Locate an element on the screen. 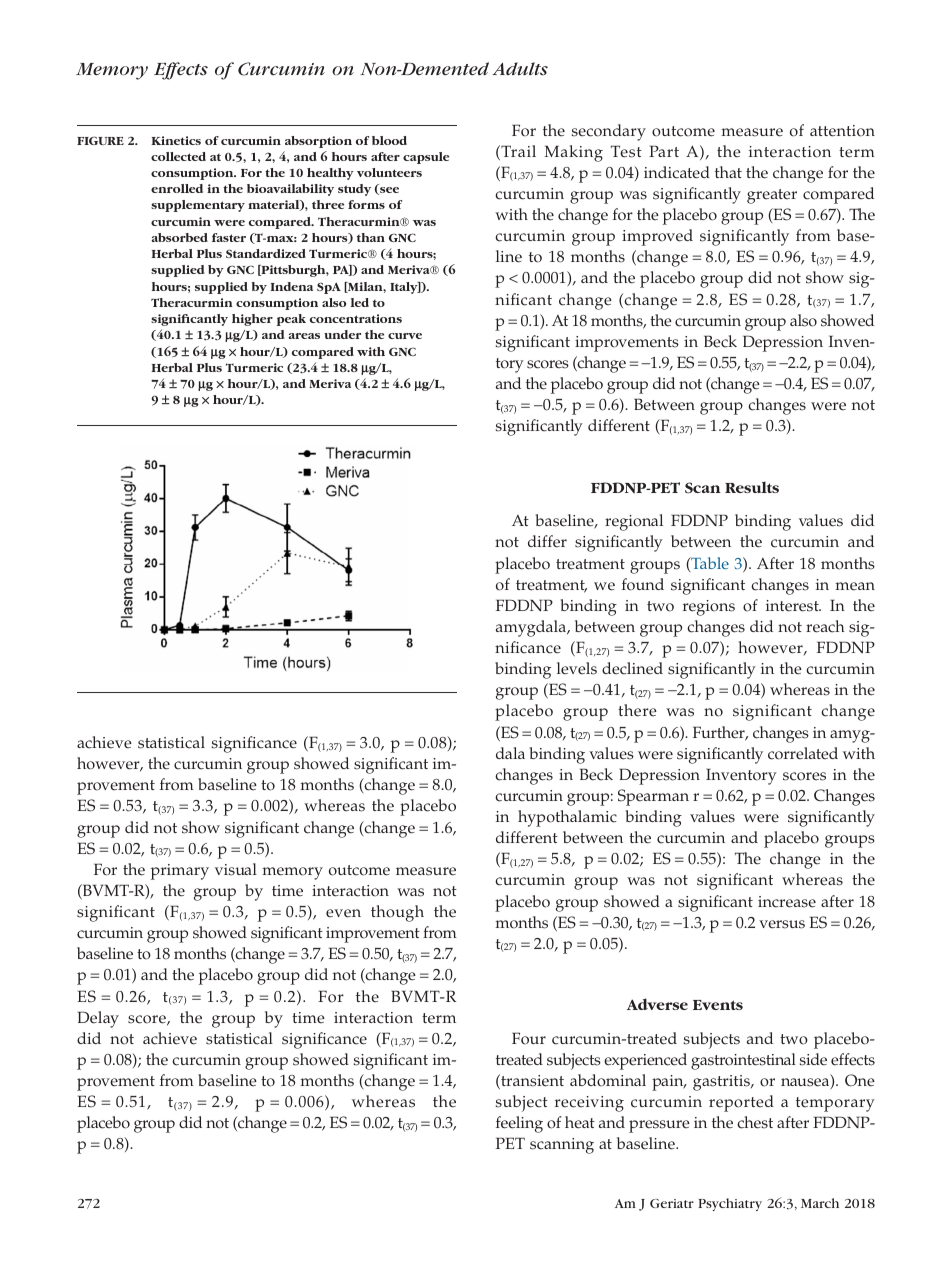  higher is located at coordinates (252, 320).
